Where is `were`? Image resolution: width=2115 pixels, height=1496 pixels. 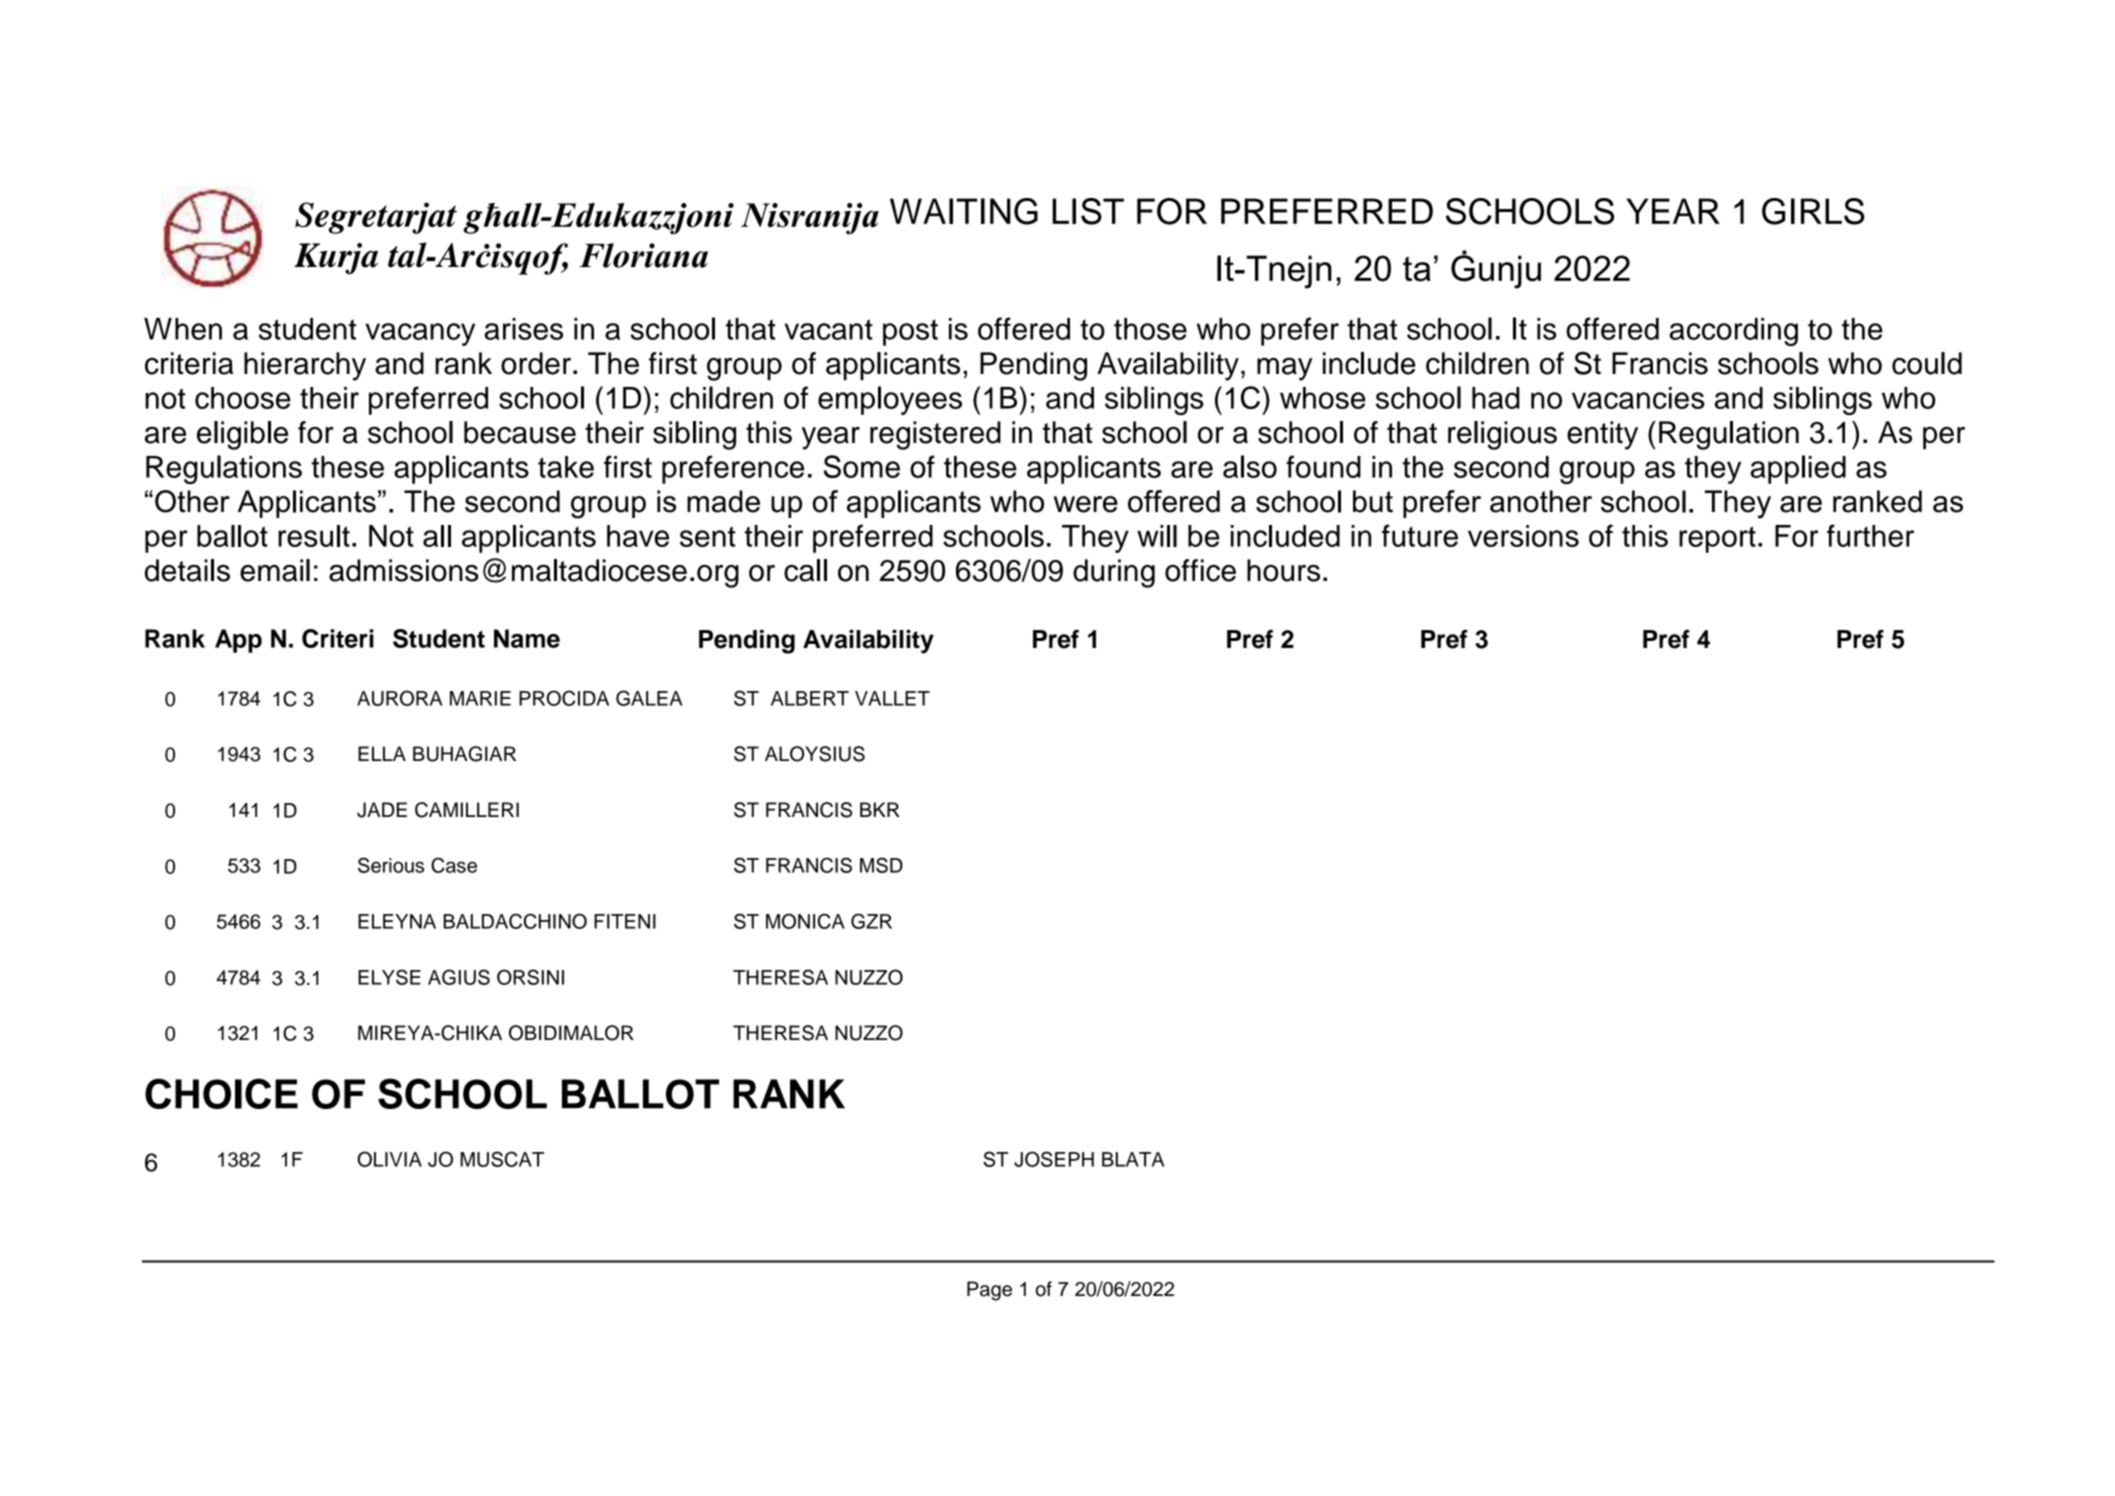 were is located at coordinates (1086, 504).
